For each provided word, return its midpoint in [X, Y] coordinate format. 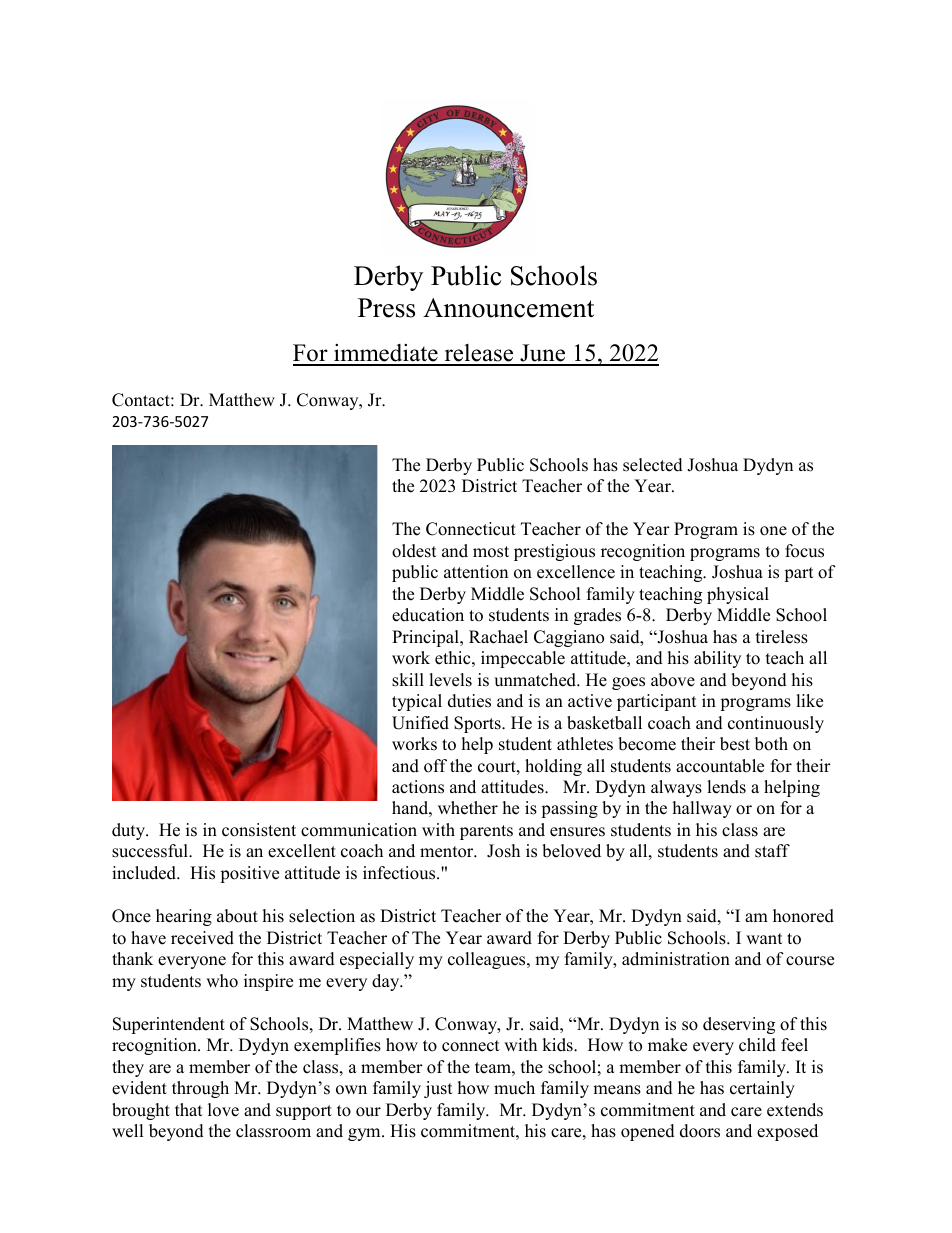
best [735, 744]
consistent [259, 830]
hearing [184, 917]
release [479, 354]
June [543, 354]
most [491, 552]
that [189, 1109]
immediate [386, 354]
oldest [414, 551]
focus [804, 551]
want [764, 938]
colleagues [488, 960]
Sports [478, 724]
